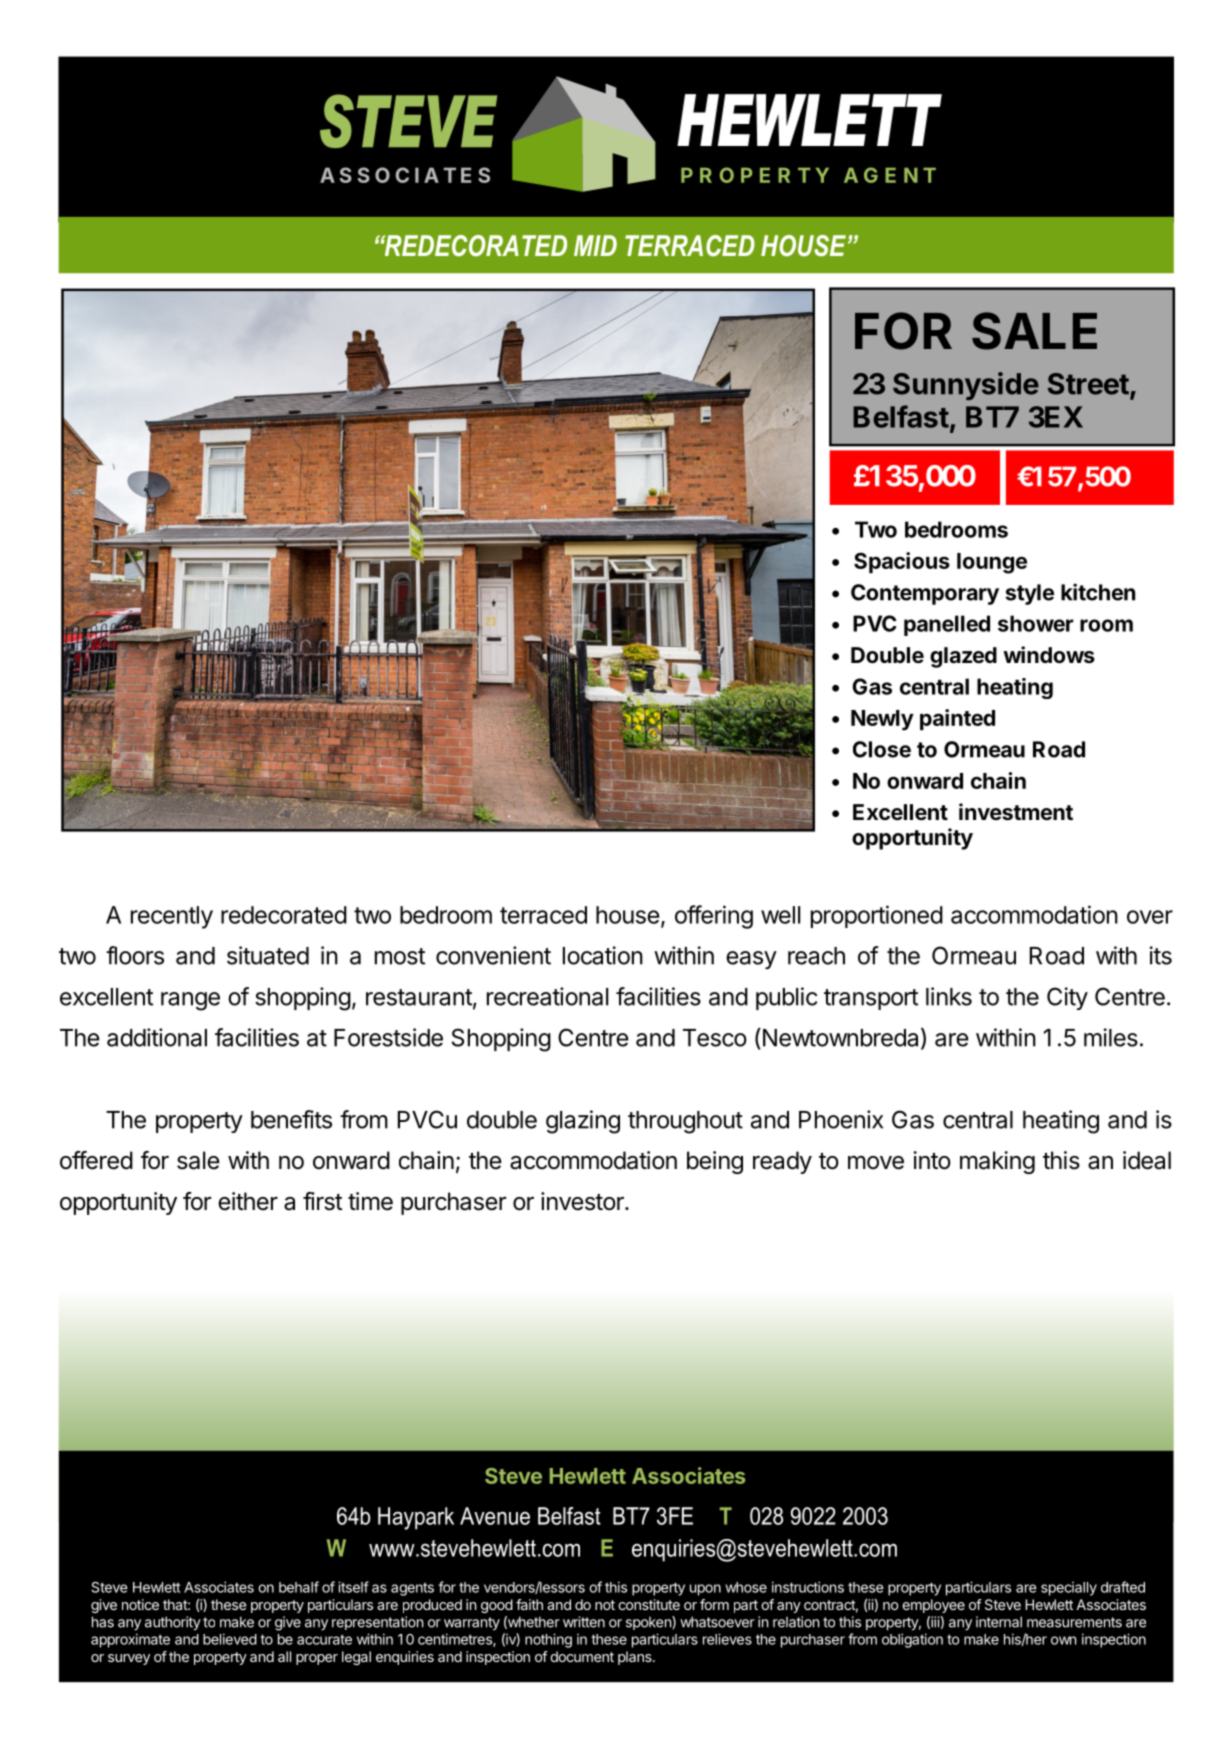  What do you see at coordinates (999, 1622) in the image?
I see `internal` at bounding box center [999, 1622].
